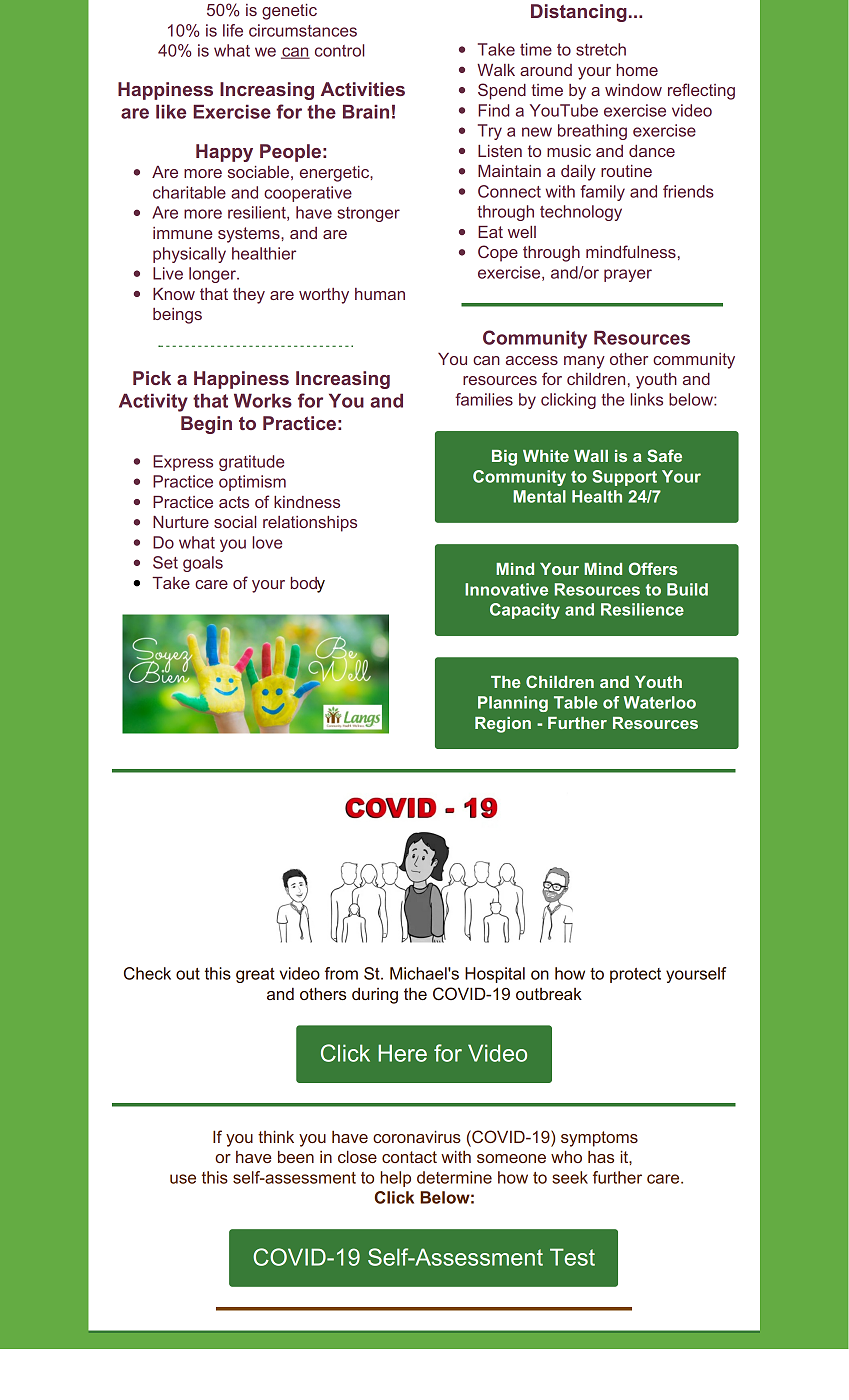 The width and height of the screenshot is (849, 1400). What do you see at coordinates (642, 609) in the screenshot?
I see `Resilience` at bounding box center [642, 609].
